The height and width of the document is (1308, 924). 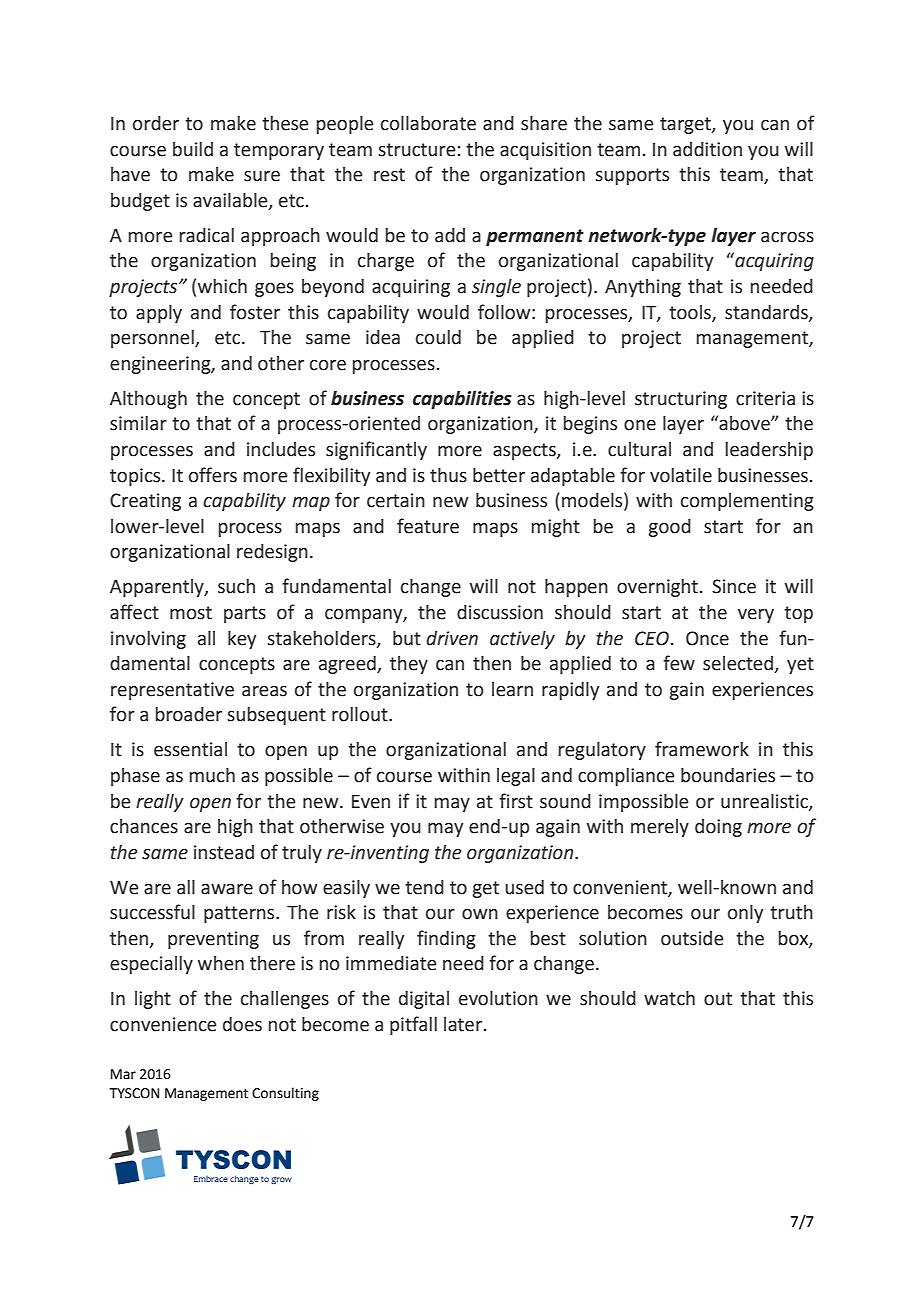 What do you see at coordinates (242, 640) in the document?
I see `key` at bounding box center [242, 640].
